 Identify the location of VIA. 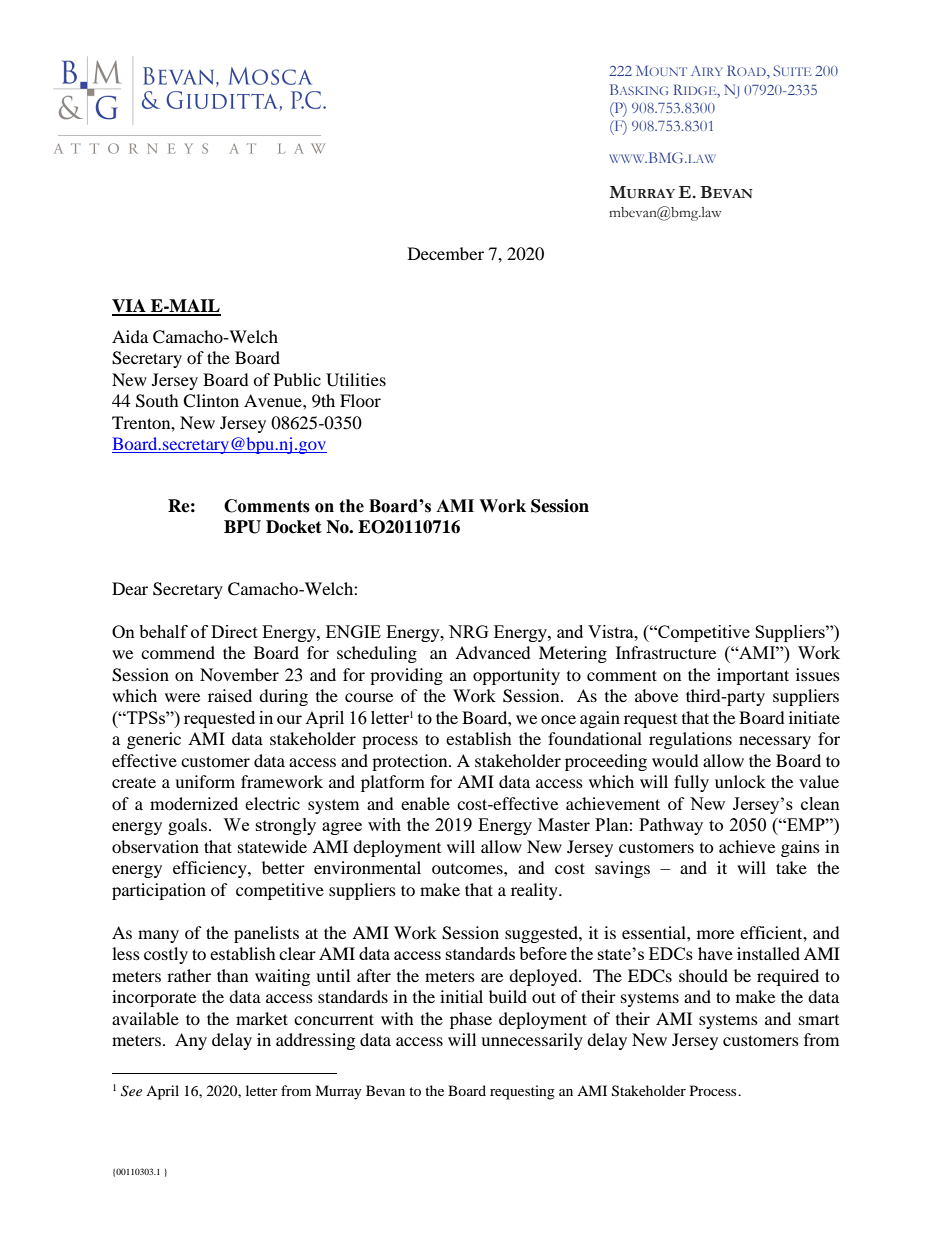
(130, 307).
